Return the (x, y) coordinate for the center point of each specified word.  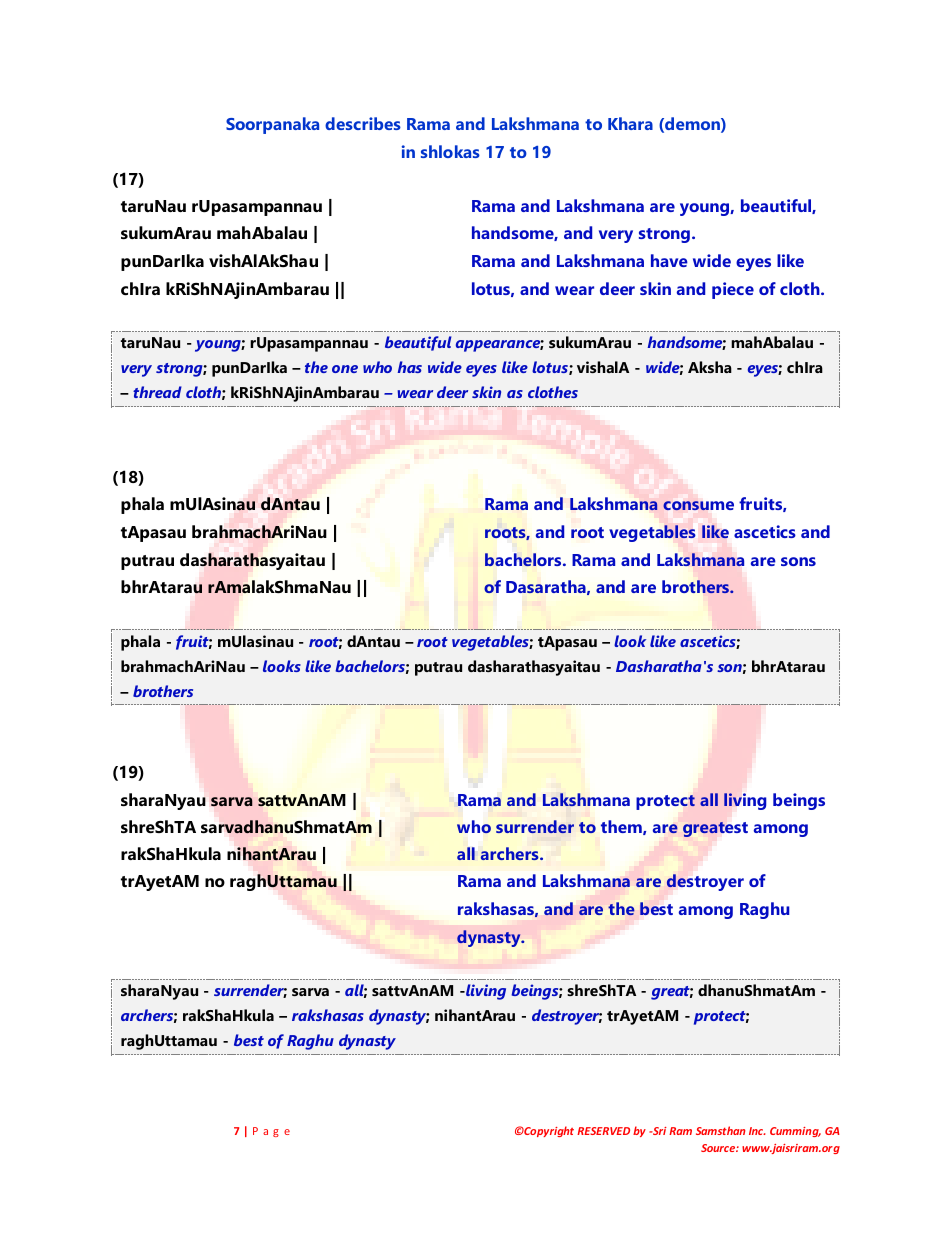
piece (733, 290)
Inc (757, 1131)
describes (363, 123)
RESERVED (603, 1131)
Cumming (795, 1132)
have (669, 260)
